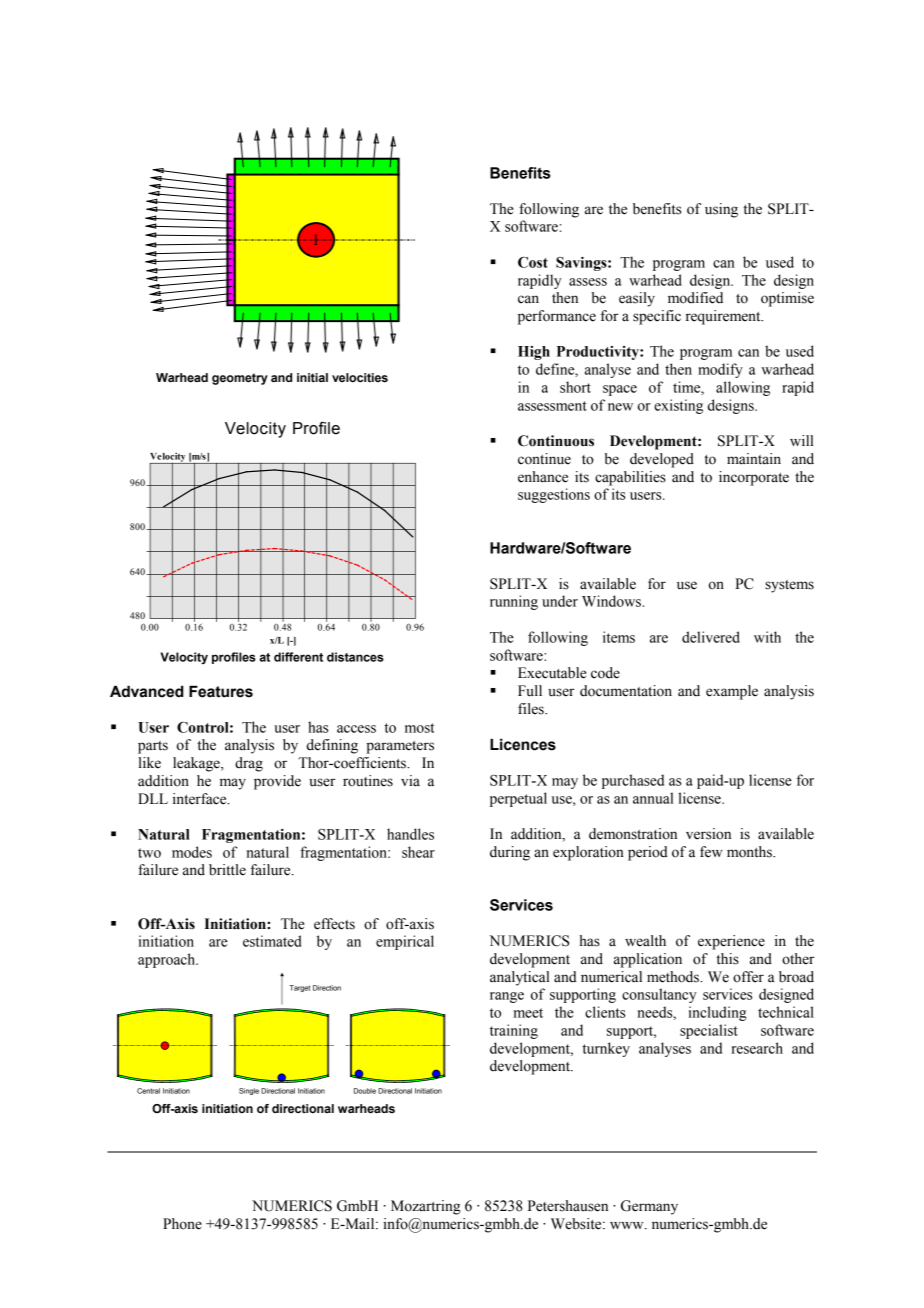  What do you see at coordinates (240, 379) in the image?
I see `geometry` at bounding box center [240, 379].
